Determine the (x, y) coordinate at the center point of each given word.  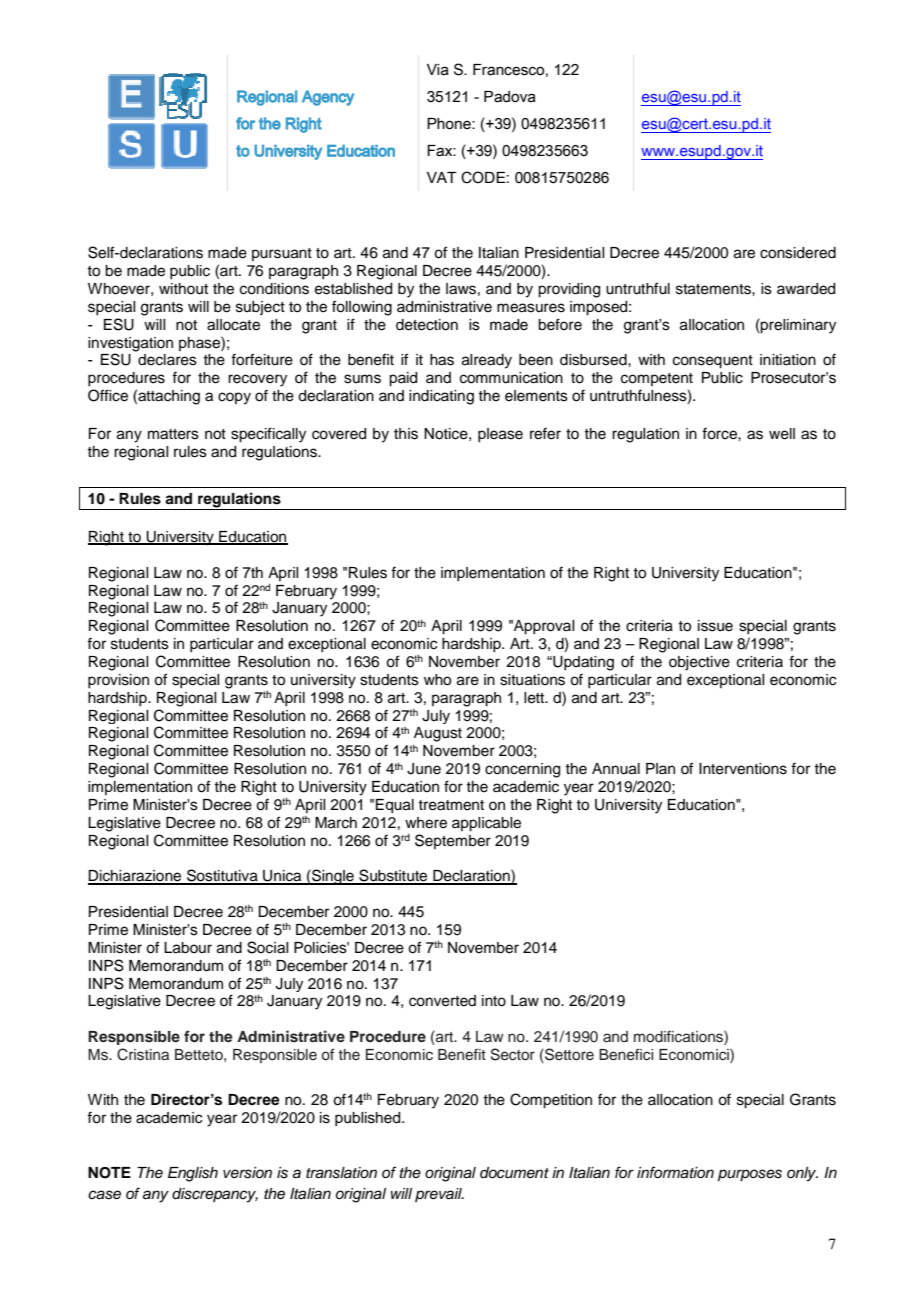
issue (715, 626)
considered (798, 253)
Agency (328, 98)
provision (118, 681)
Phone (450, 124)
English (193, 1174)
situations (532, 680)
